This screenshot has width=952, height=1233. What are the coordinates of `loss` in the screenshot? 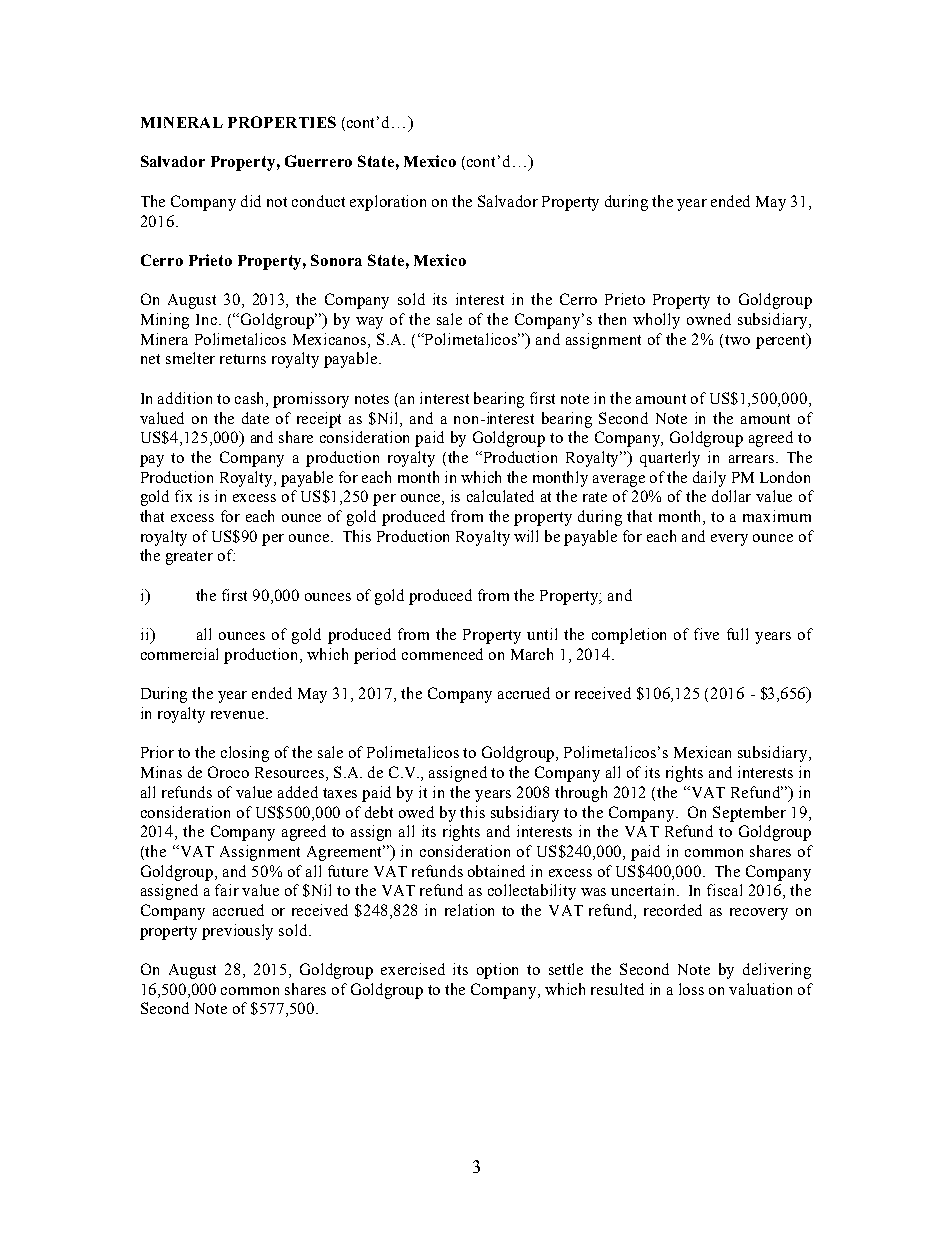 It's located at (691, 989).
